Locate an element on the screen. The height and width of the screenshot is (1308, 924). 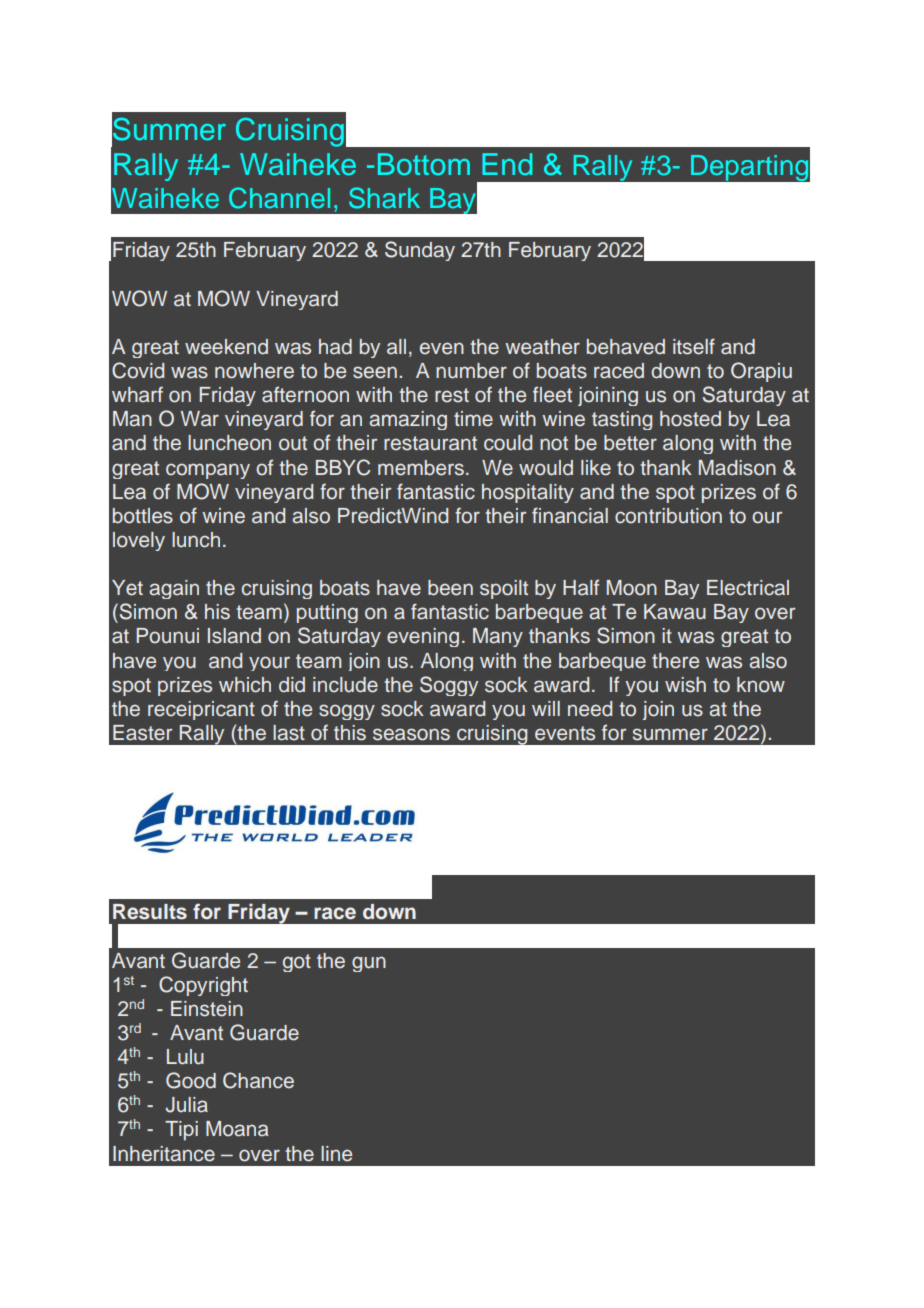
contribution is located at coordinates (668, 516).
